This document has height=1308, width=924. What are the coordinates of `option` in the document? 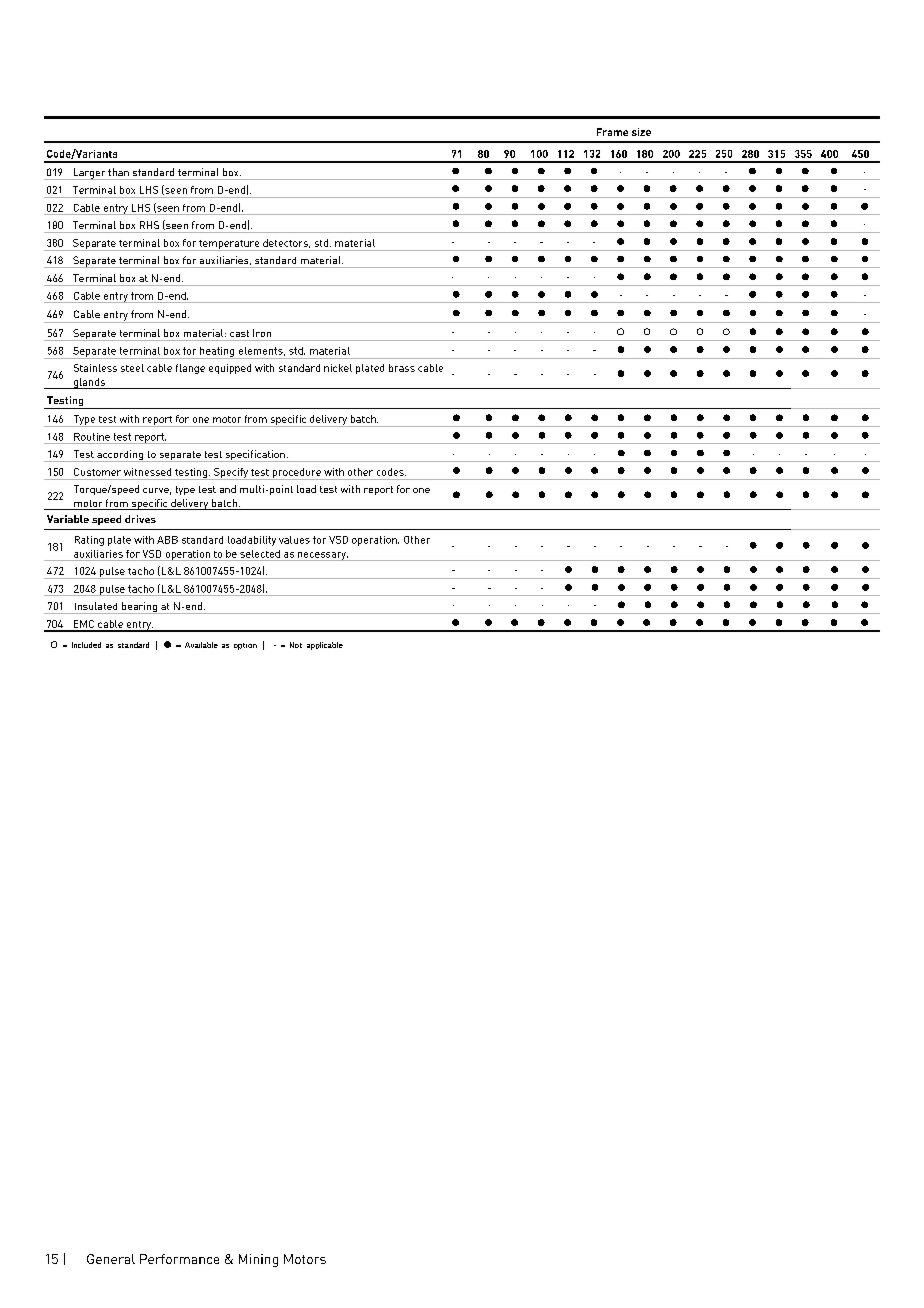 It's located at (245, 646).
